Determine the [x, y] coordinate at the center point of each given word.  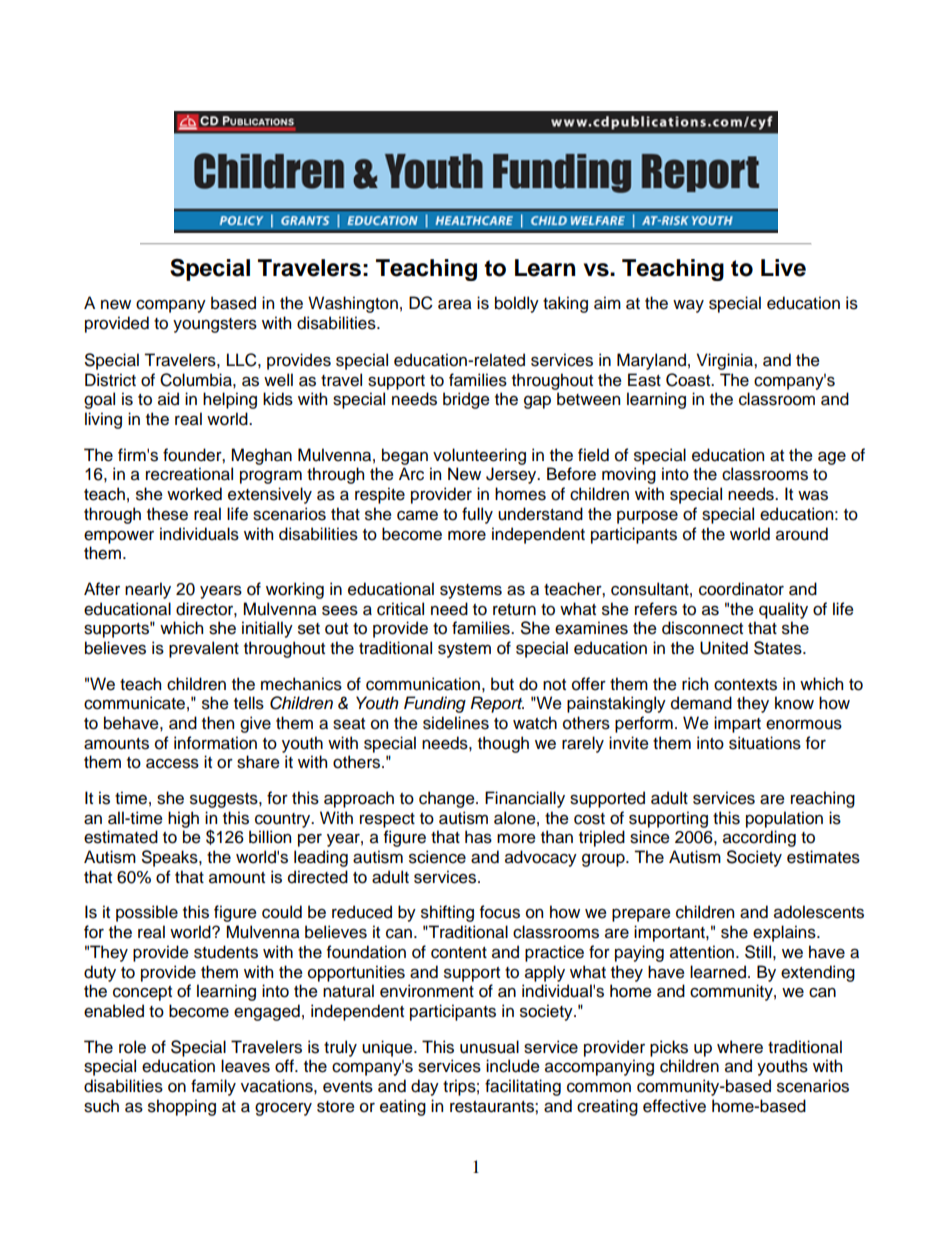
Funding [435, 704]
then [218, 723]
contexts [745, 685]
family [213, 1087]
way [688, 306]
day [425, 1087]
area [455, 304]
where [740, 1047]
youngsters [215, 325]
